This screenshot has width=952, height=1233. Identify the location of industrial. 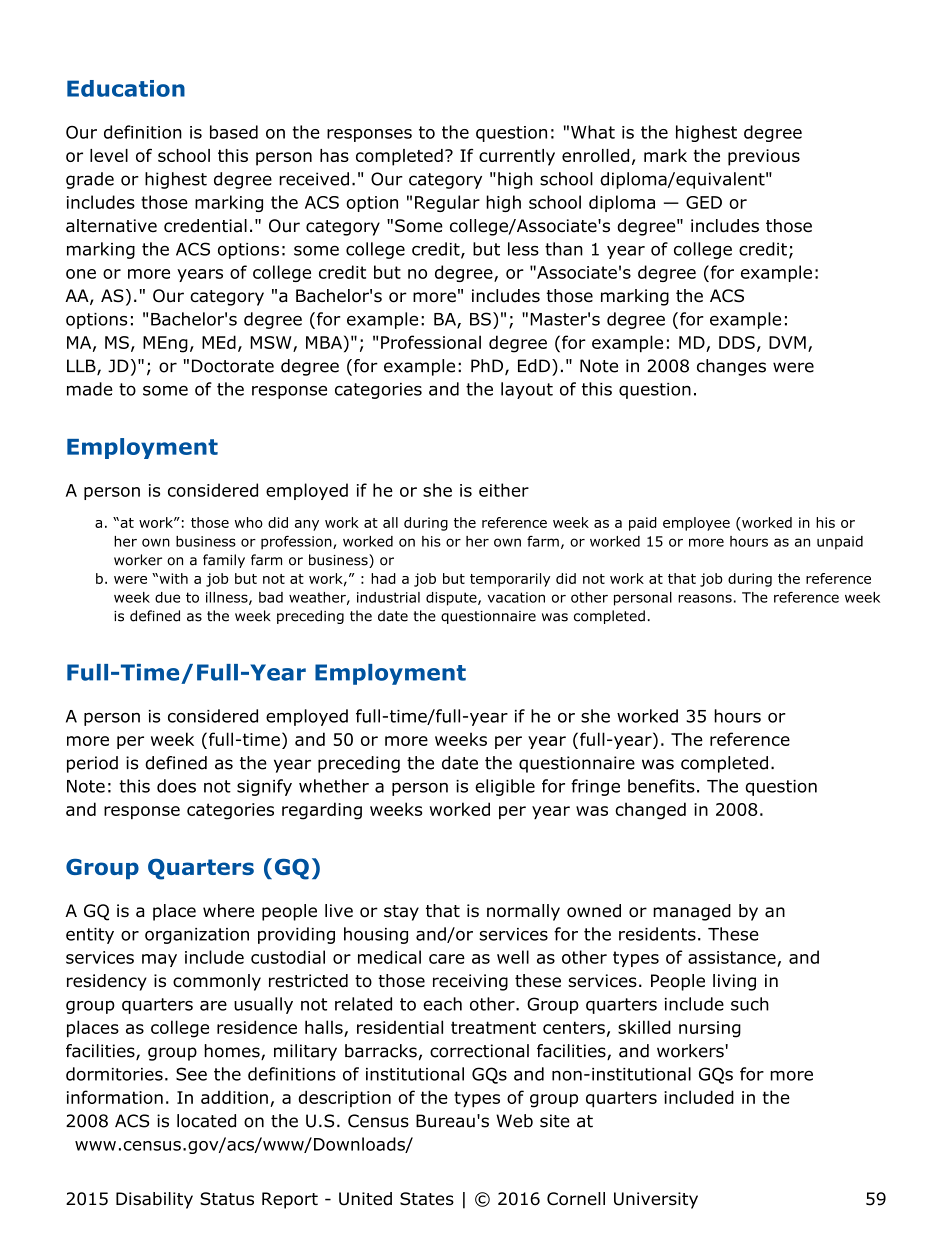
(388, 597).
